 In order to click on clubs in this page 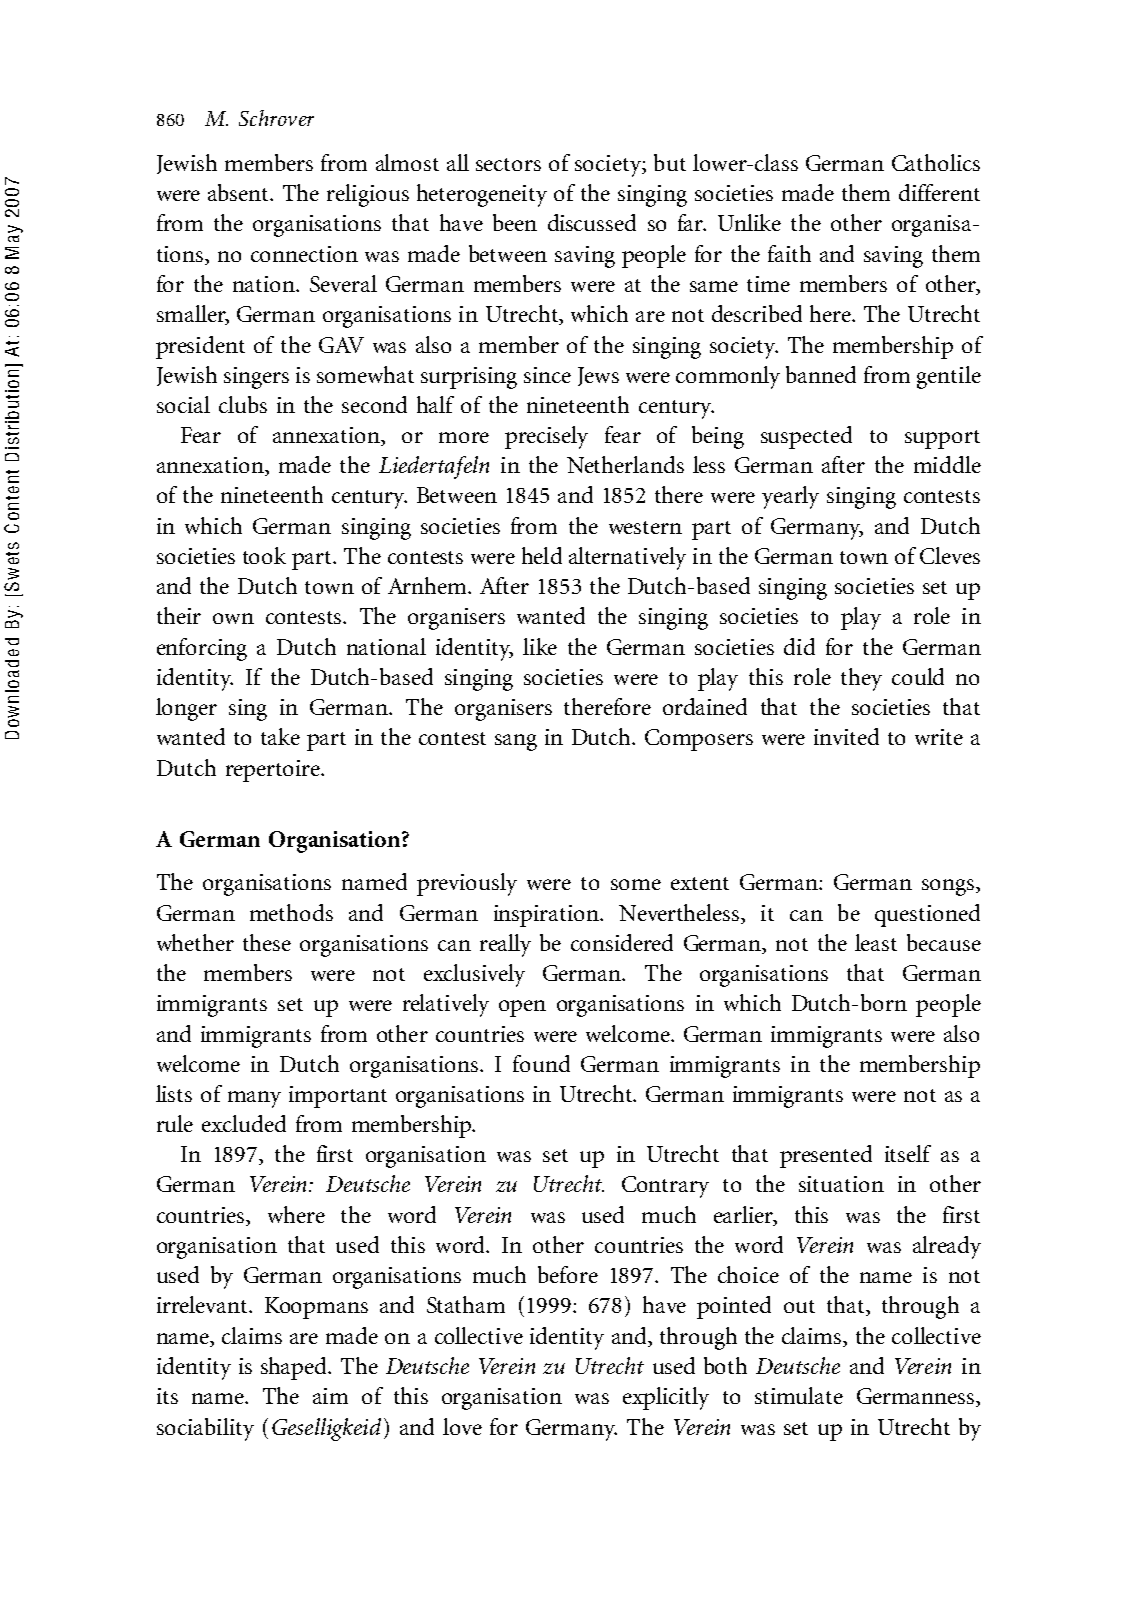, I will do `click(243, 404)`.
